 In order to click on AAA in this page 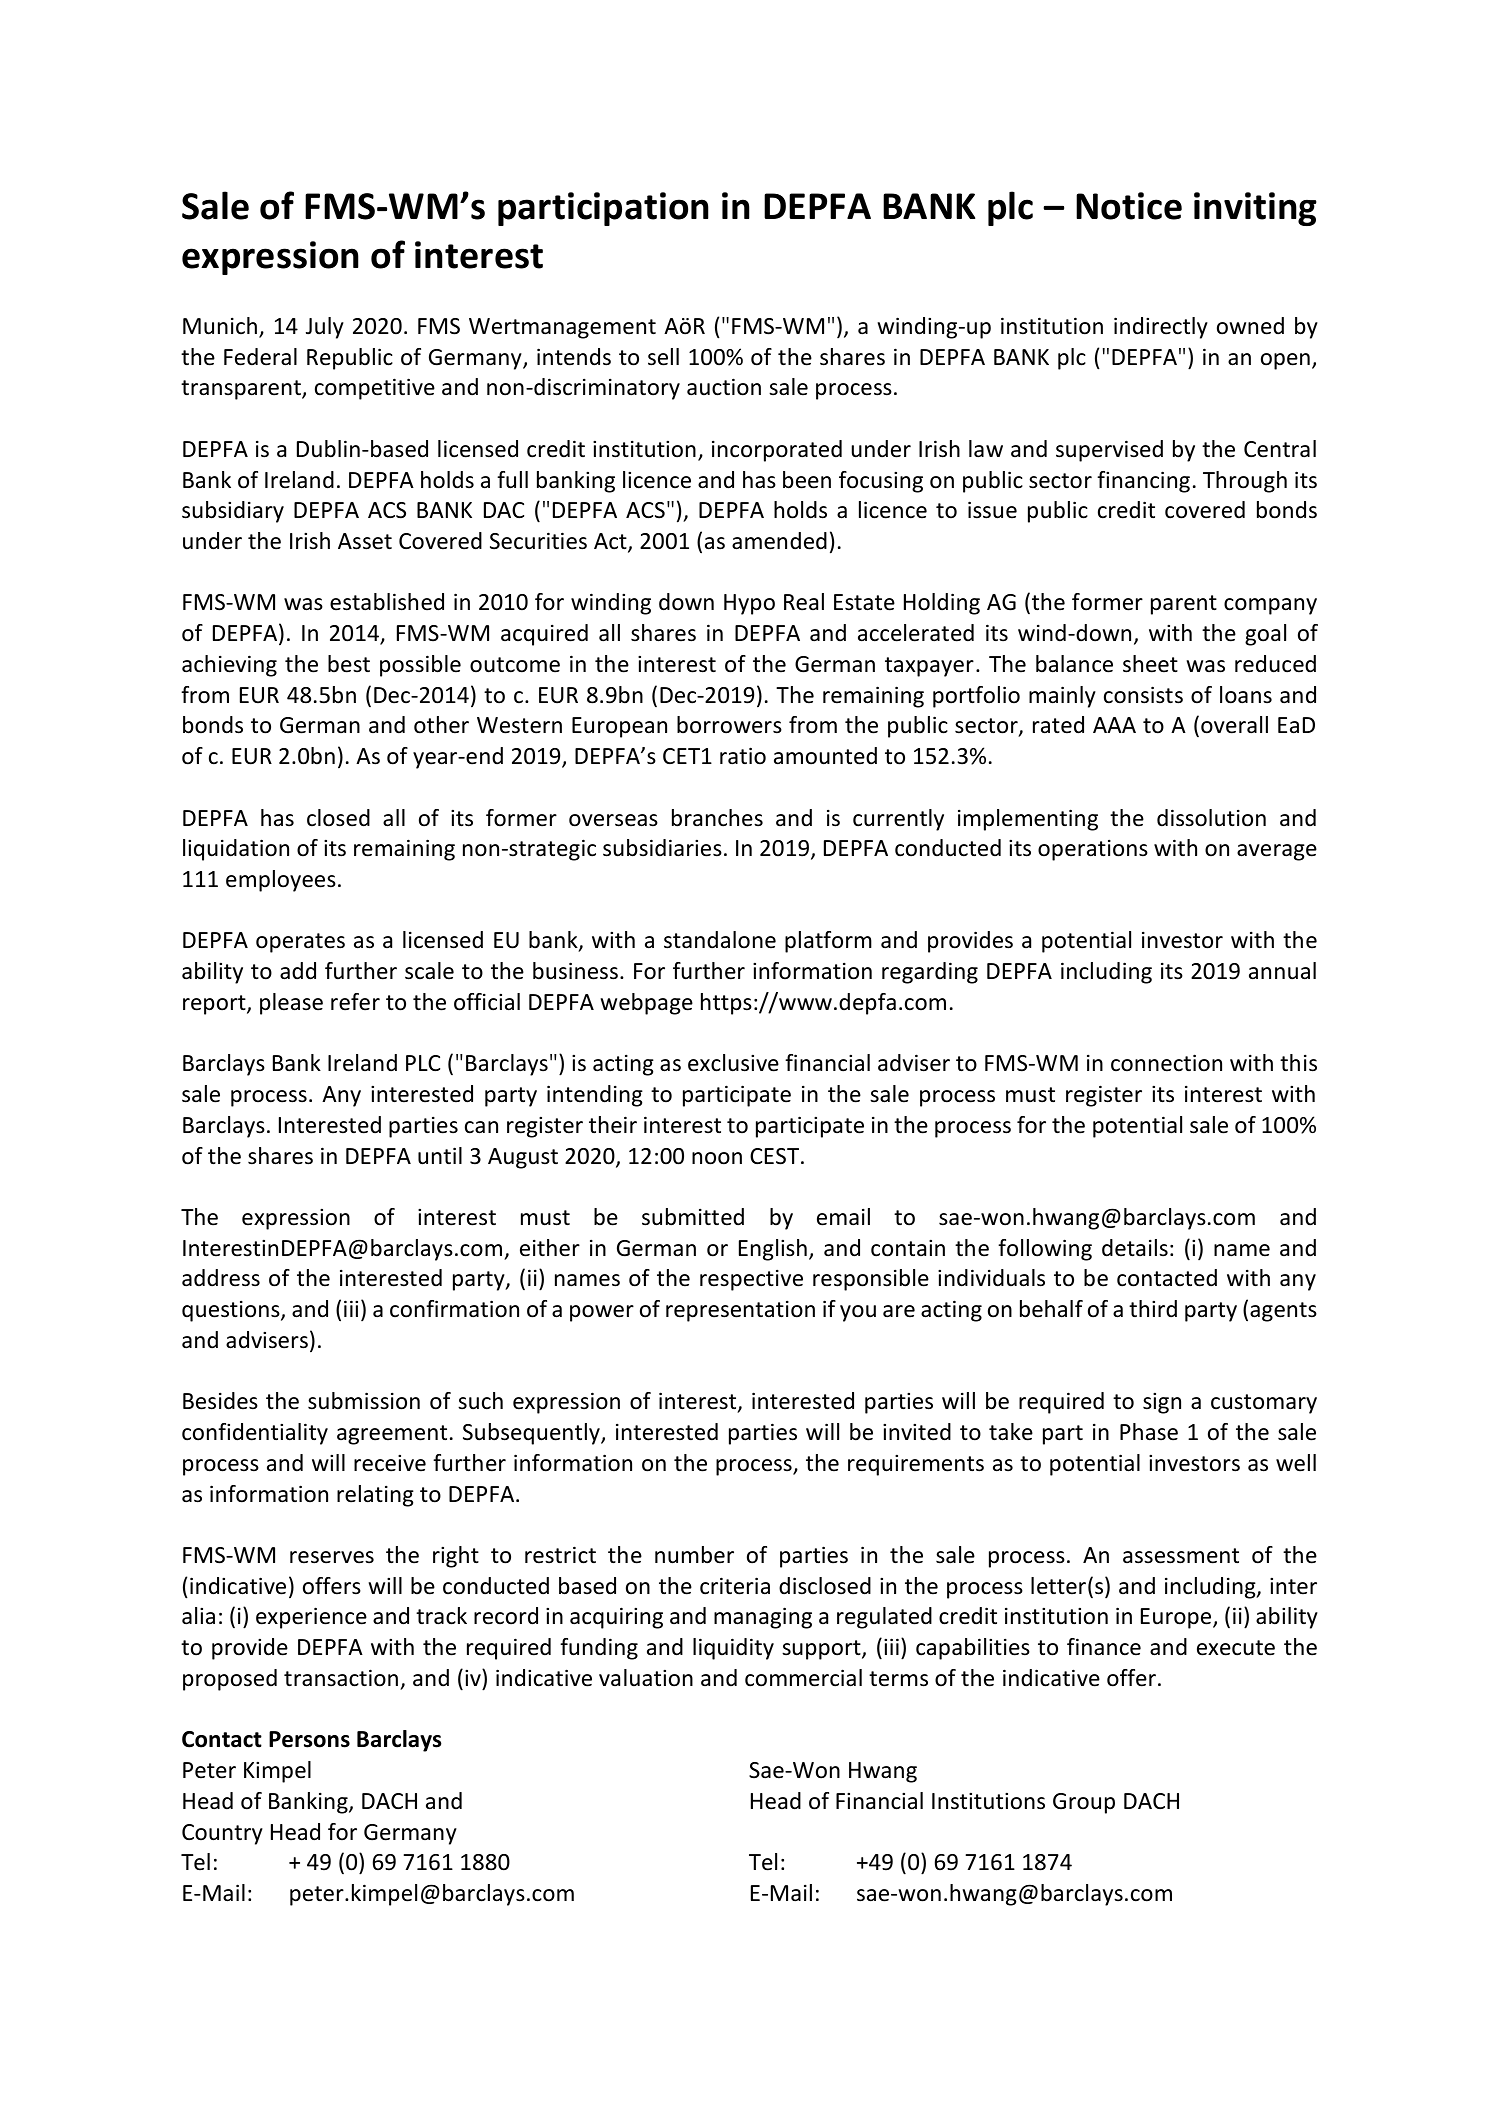, I will do `click(1114, 725)`.
